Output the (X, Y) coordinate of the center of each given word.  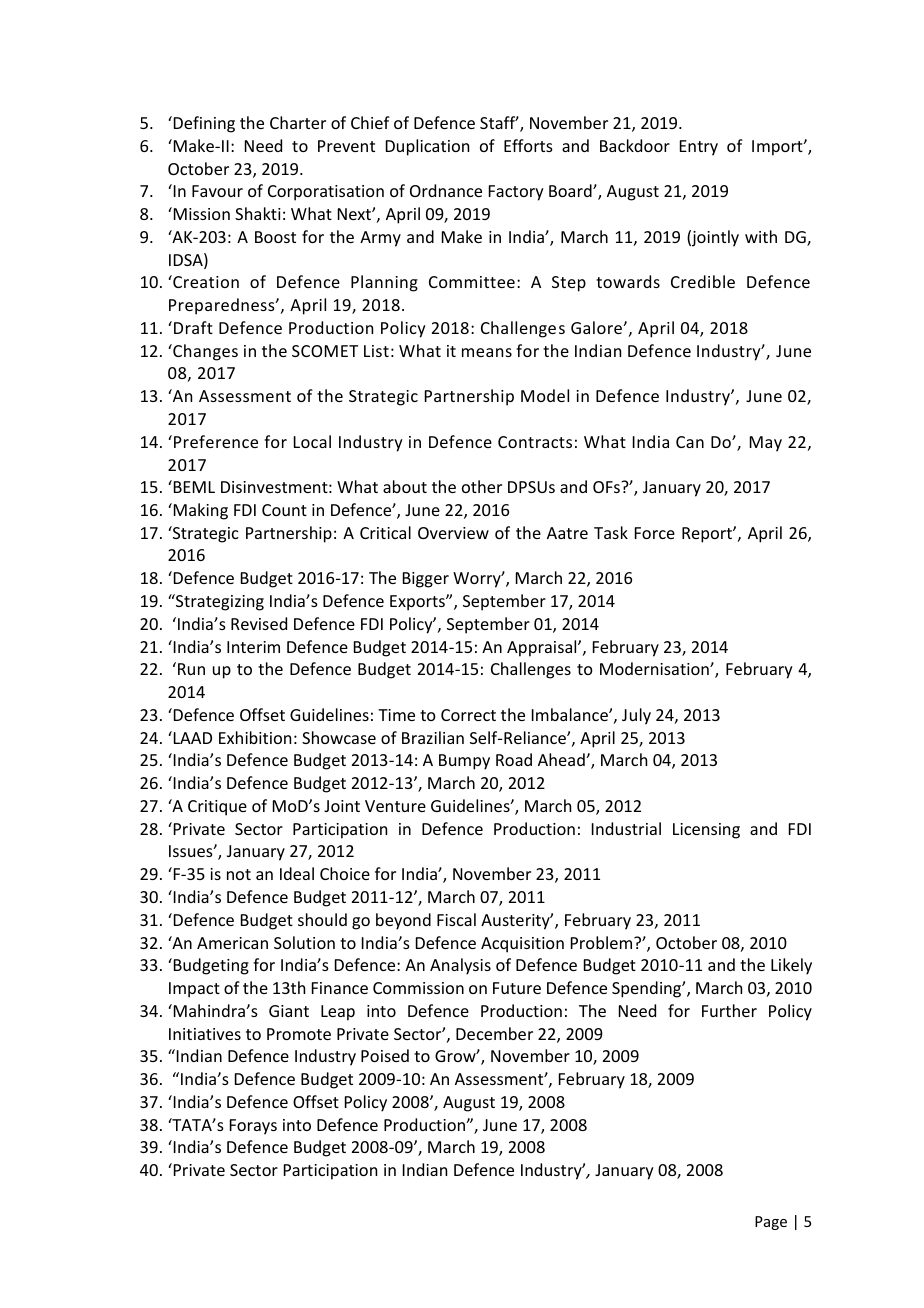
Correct (468, 715)
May (766, 444)
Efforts (528, 145)
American (232, 943)
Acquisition (522, 945)
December (494, 1033)
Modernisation (655, 668)
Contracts (535, 442)
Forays (253, 1127)
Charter (298, 122)
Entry (699, 148)
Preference (216, 441)
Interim (253, 647)
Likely (791, 966)
